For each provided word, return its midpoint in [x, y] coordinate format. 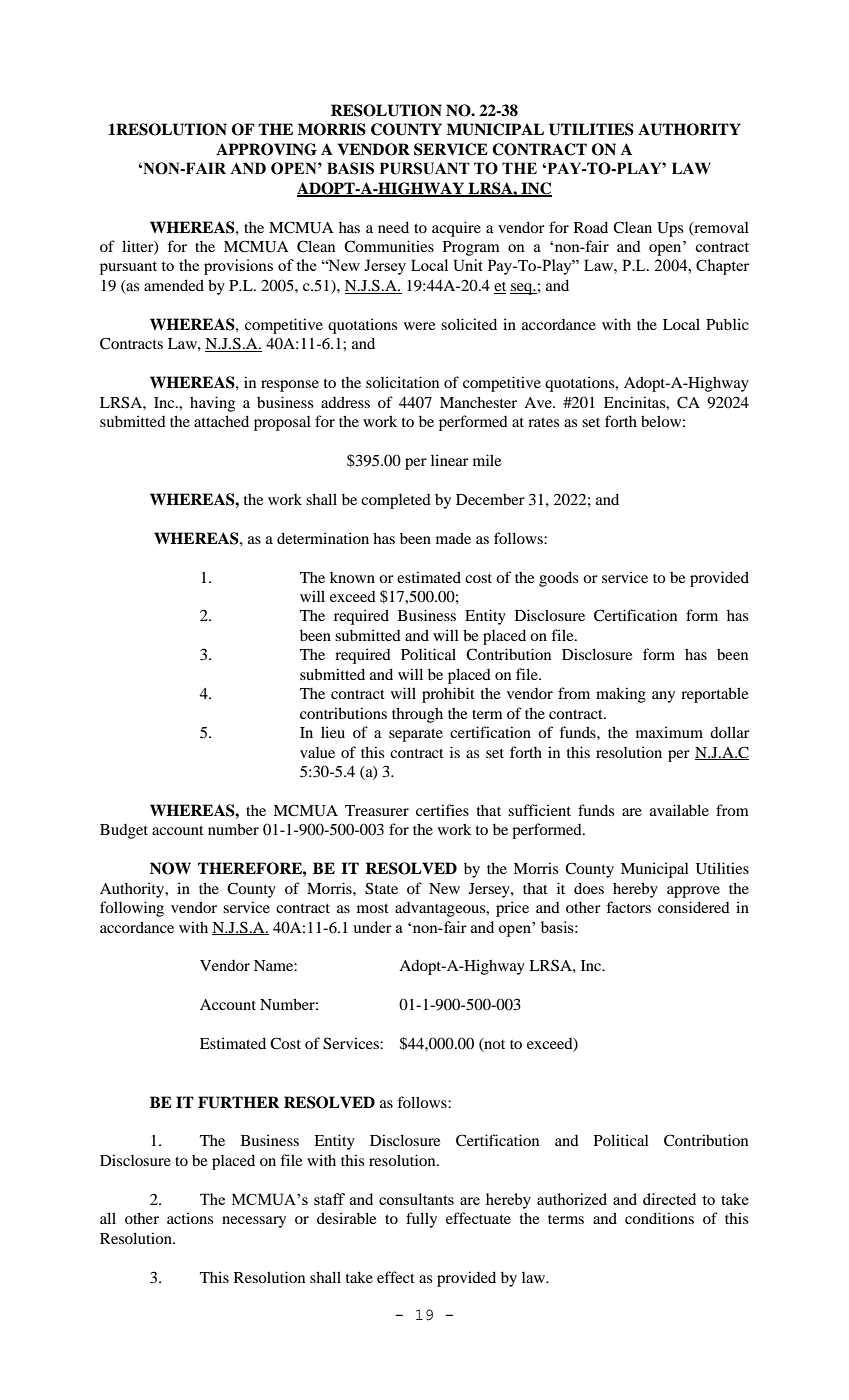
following [132, 909]
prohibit [448, 695]
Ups [670, 229]
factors [628, 907]
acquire [456, 229]
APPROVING [266, 149]
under [372, 927]
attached [221, 421]
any [663, 697]
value [317, 752]
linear [450, 460]
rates [543, 422]
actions [190, 1218]
